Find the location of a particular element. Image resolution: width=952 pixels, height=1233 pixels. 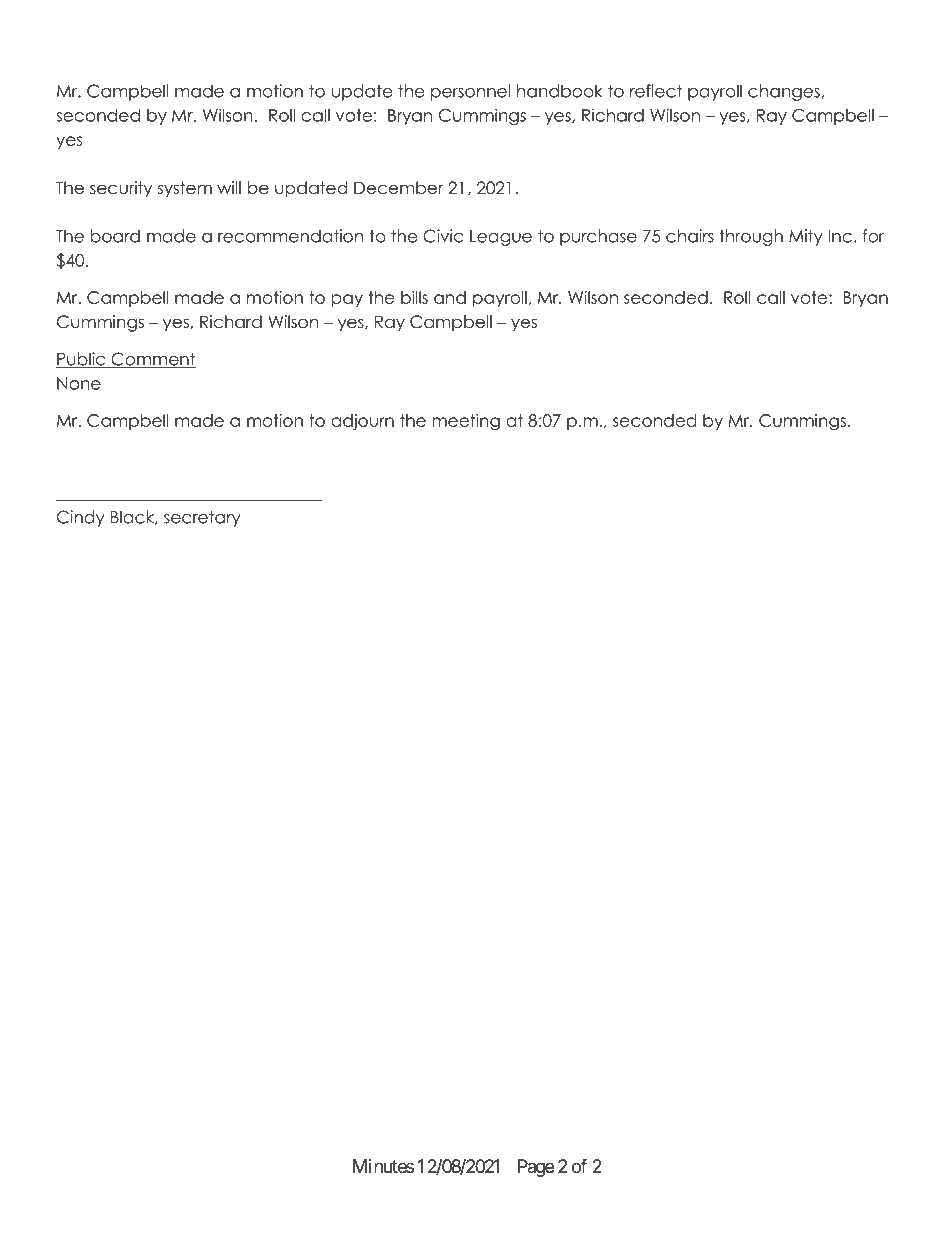

secretary is located at coordinates (202, 518).
